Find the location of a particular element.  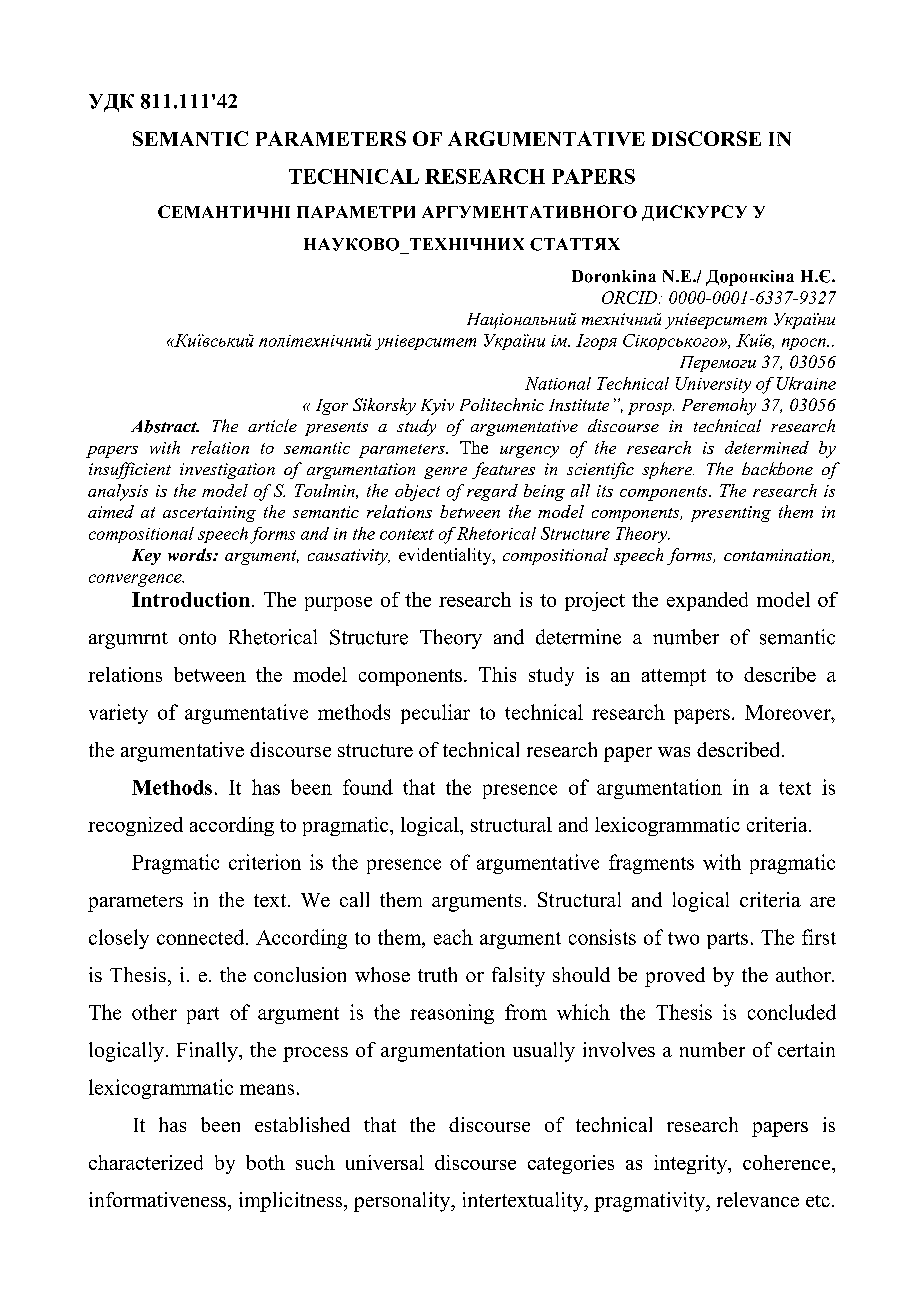

Abstract is located at coordinates (165, 426).
